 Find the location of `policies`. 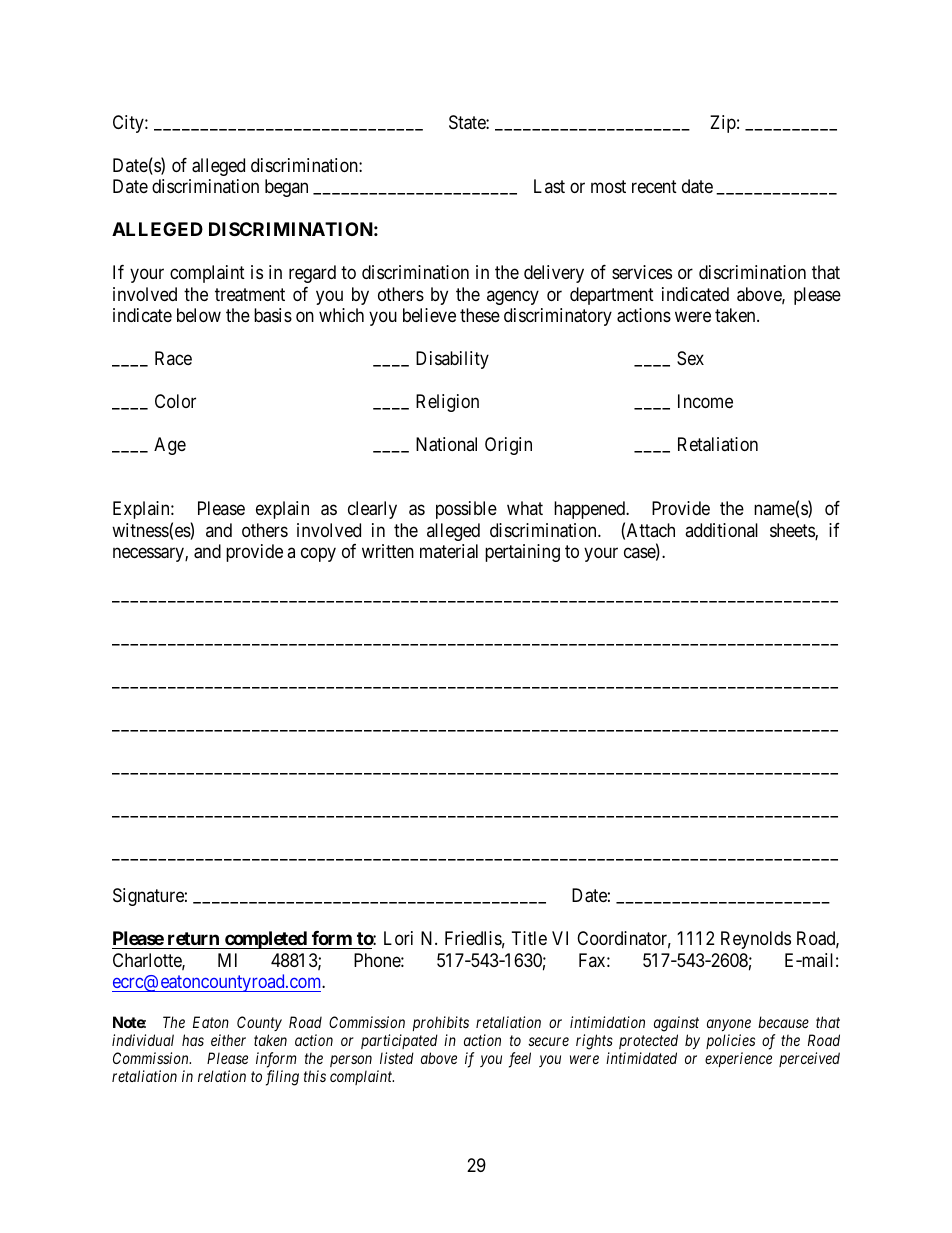

policies is located at coordinates (730, 1041).
